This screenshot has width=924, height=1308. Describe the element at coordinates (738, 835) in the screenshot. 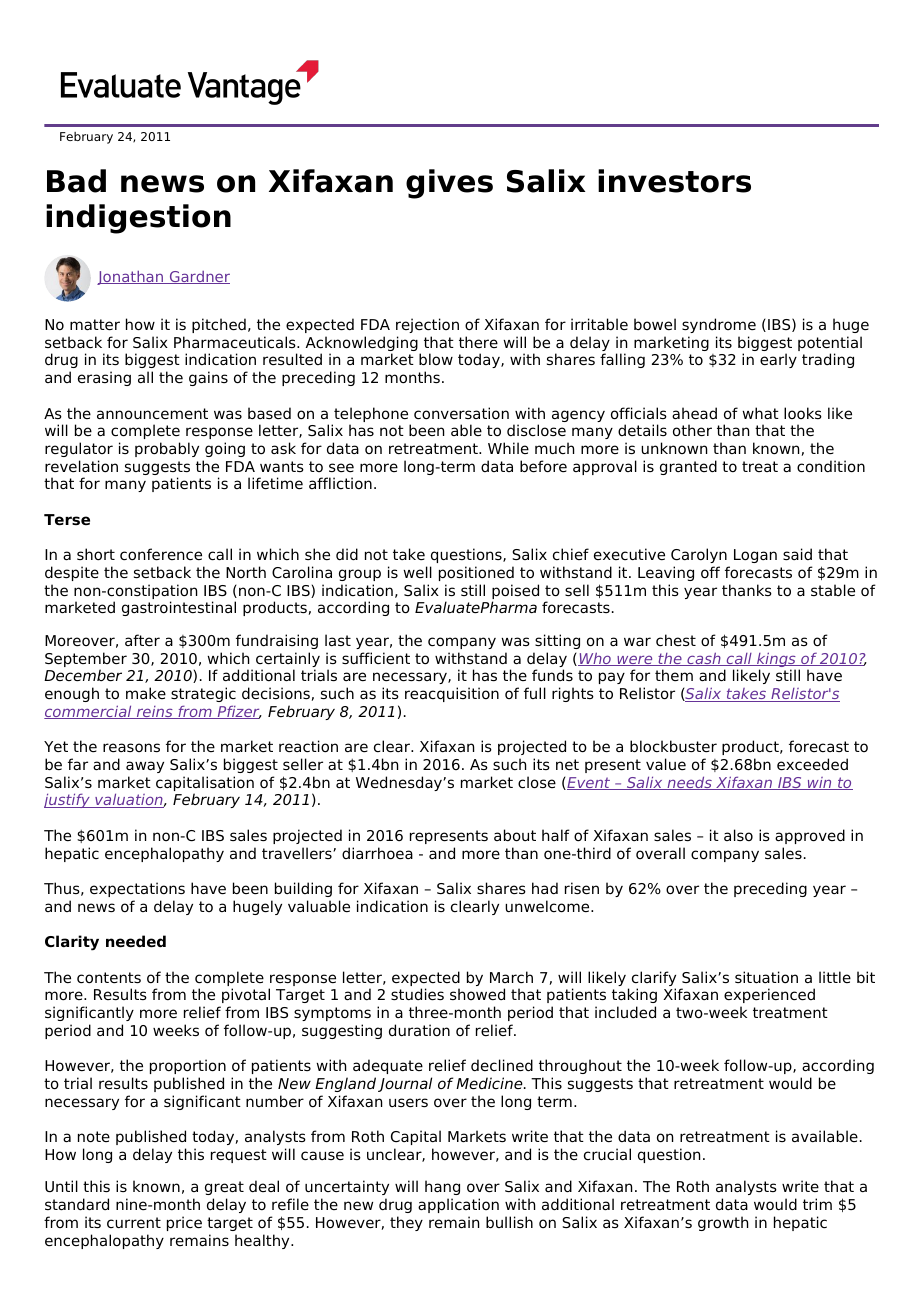

I see `also` at that location.
